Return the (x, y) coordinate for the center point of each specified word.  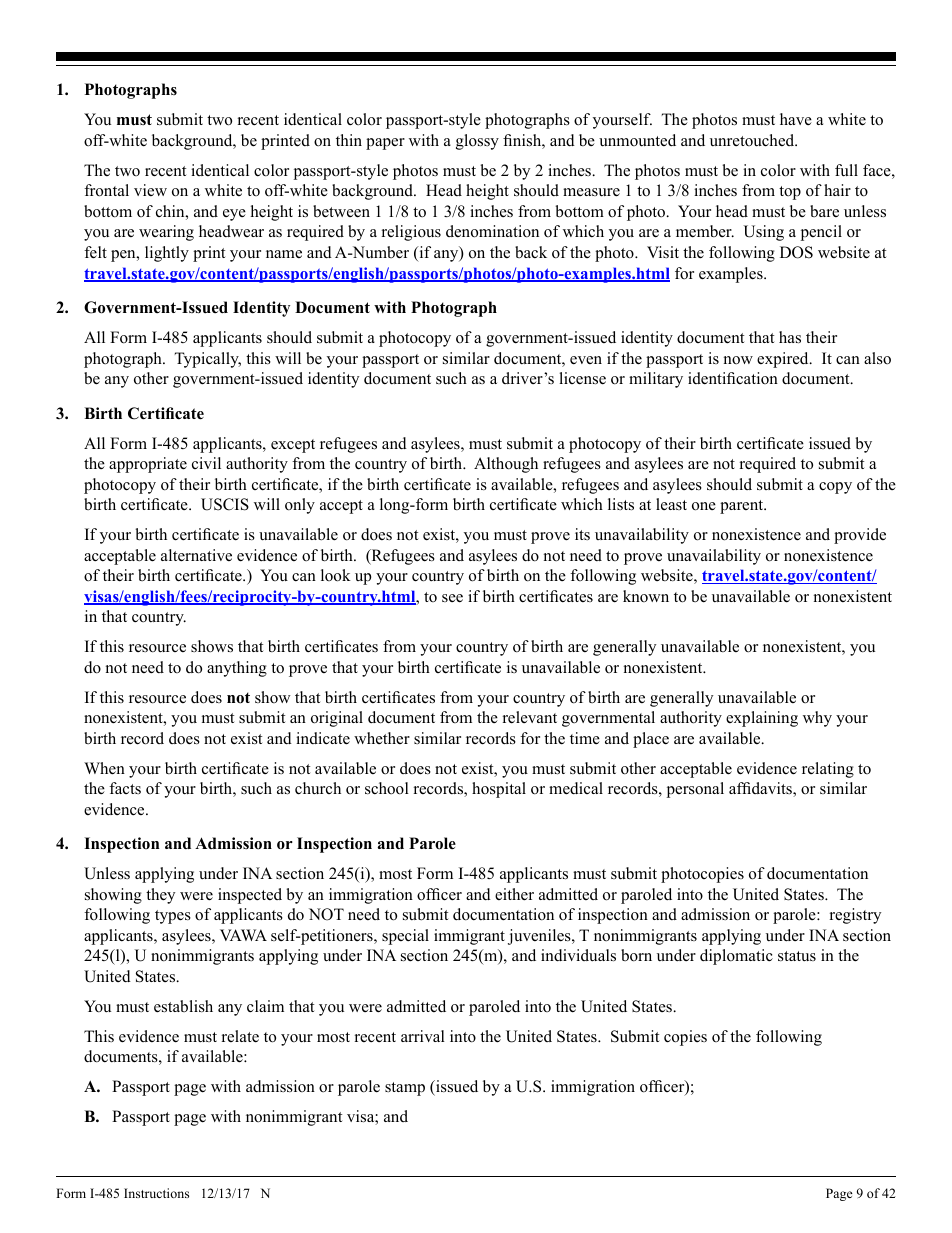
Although (506, 465)
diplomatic (736, 957)
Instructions (156, 1193)
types (173, 917)
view (150, 190)
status (797, 956)
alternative (196, 555)
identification (733, 378)
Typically (207, 360)
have (796, 119)
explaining (762, 719)
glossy (477, 142)
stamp (405, 1089)
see (452, 598)
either (514, 894)
